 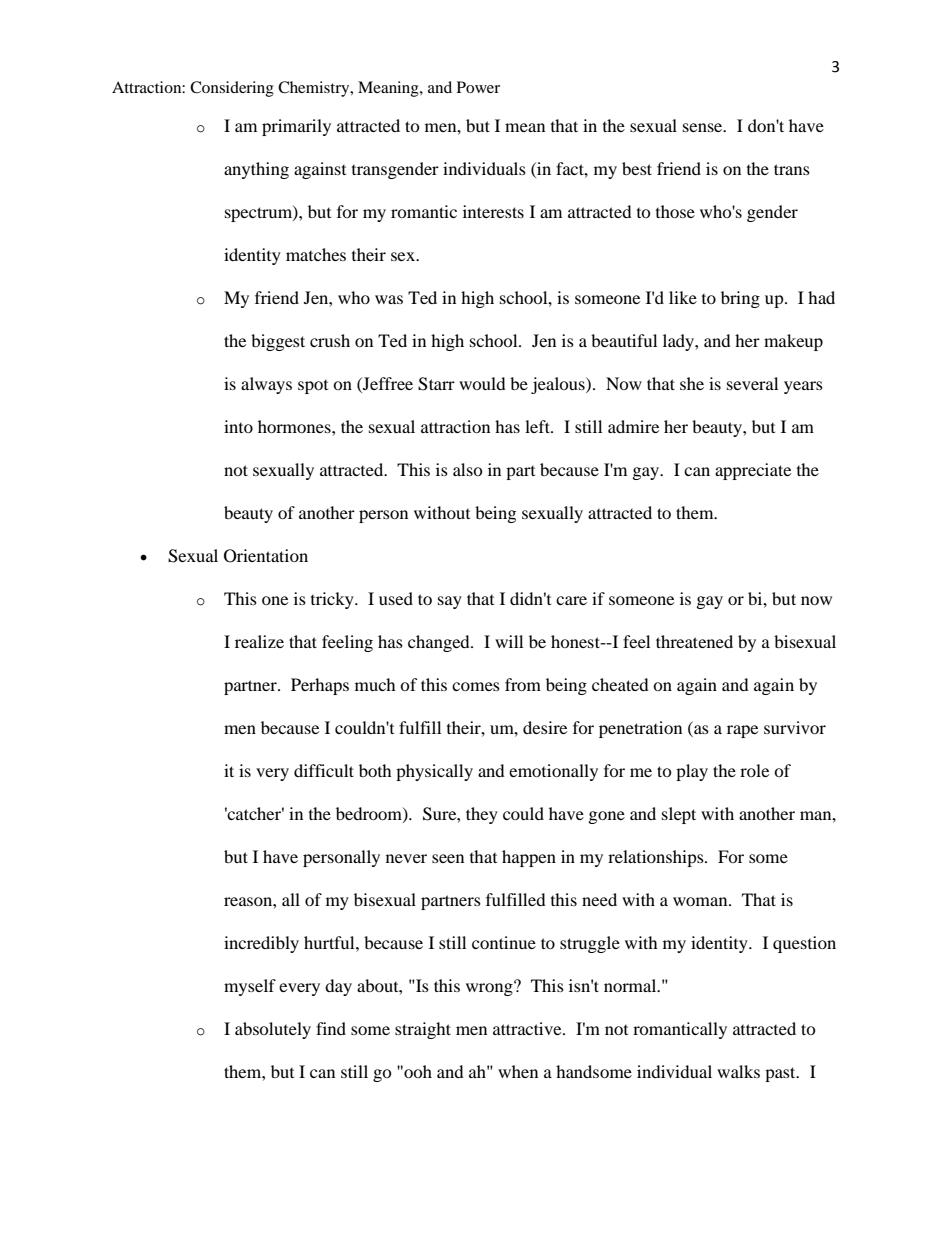 I want to click on care, so click(x=571, y=600).
